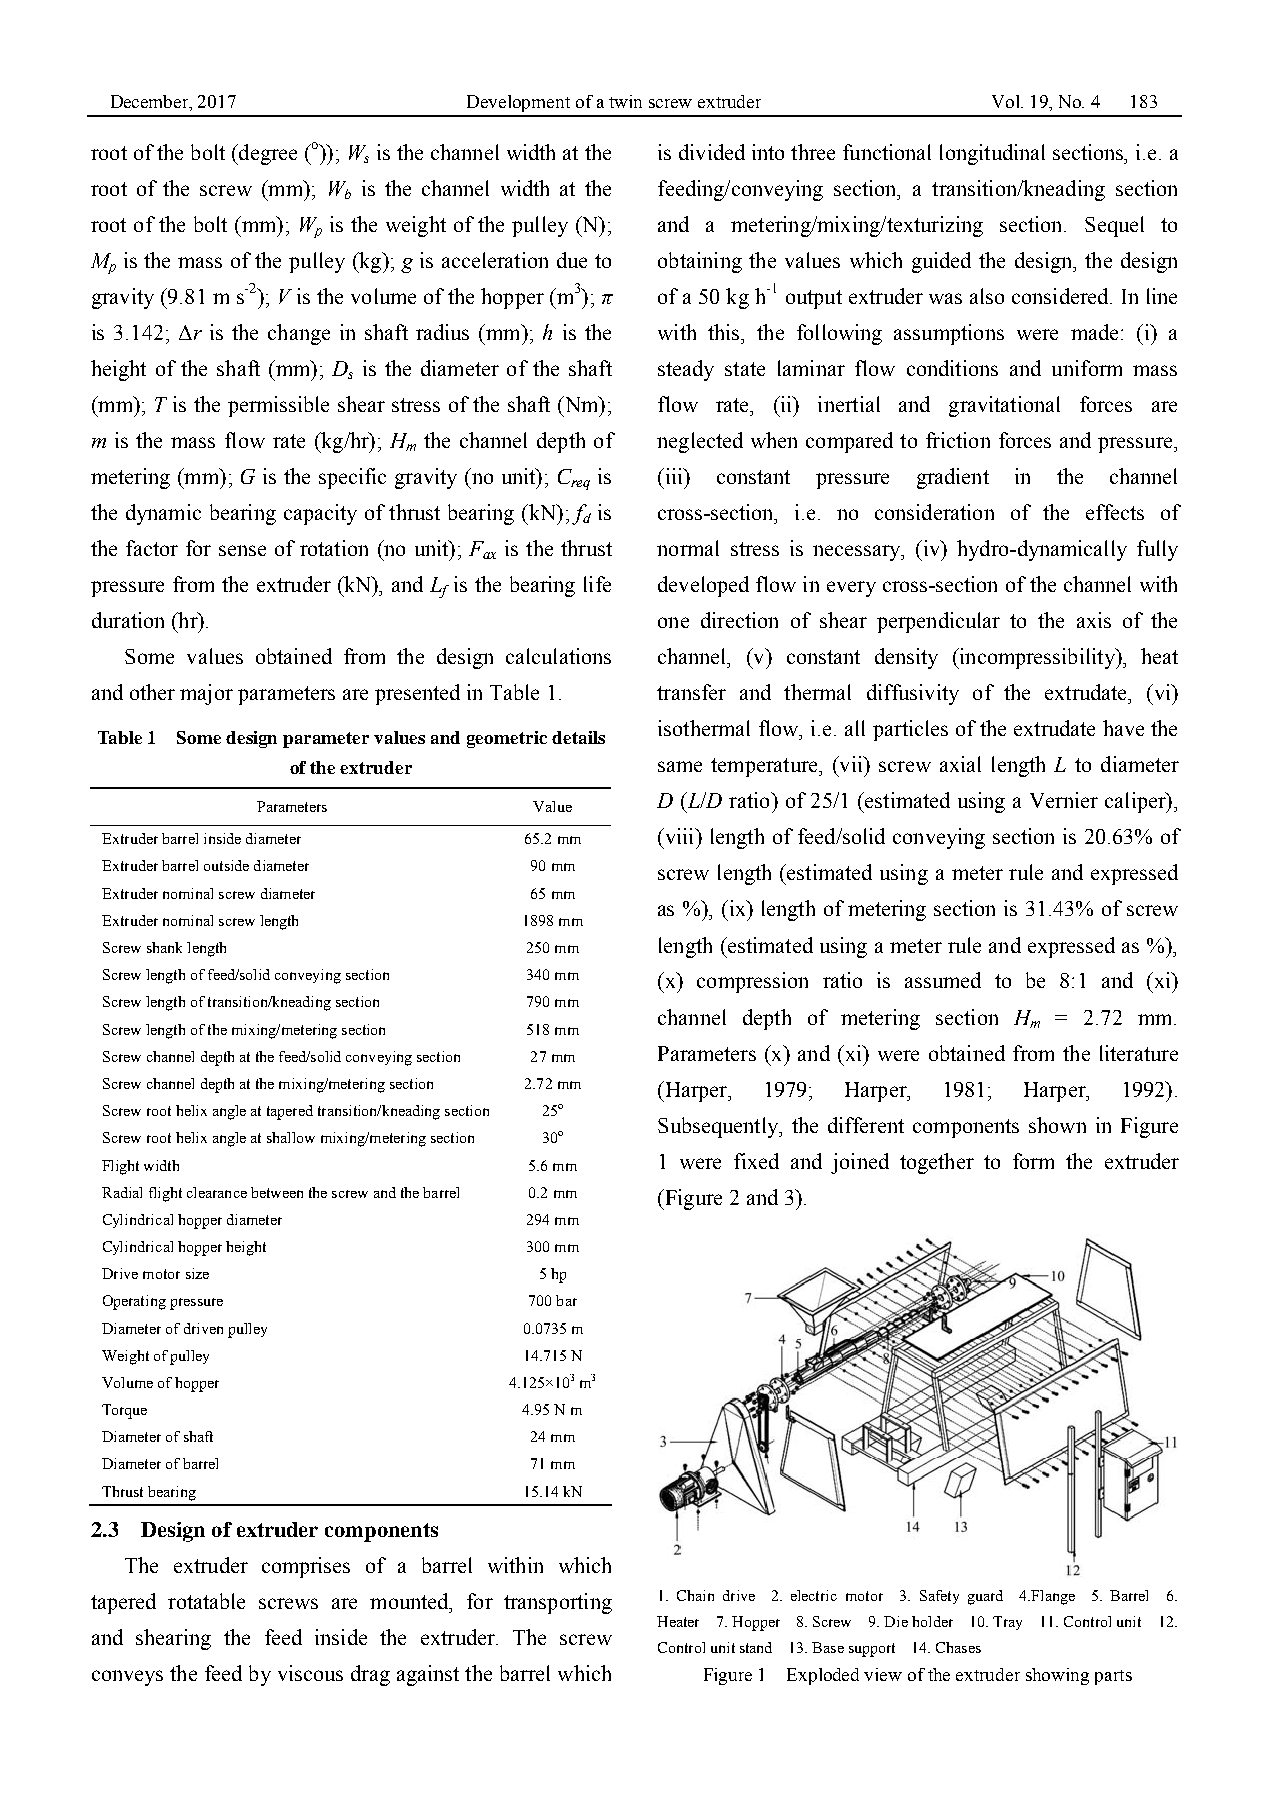 The height and width of the image is (1795, 1269). What do you see at coordinates (310, 1673) in the image?
I see `viscous` at bounding box center [310, 1673].
